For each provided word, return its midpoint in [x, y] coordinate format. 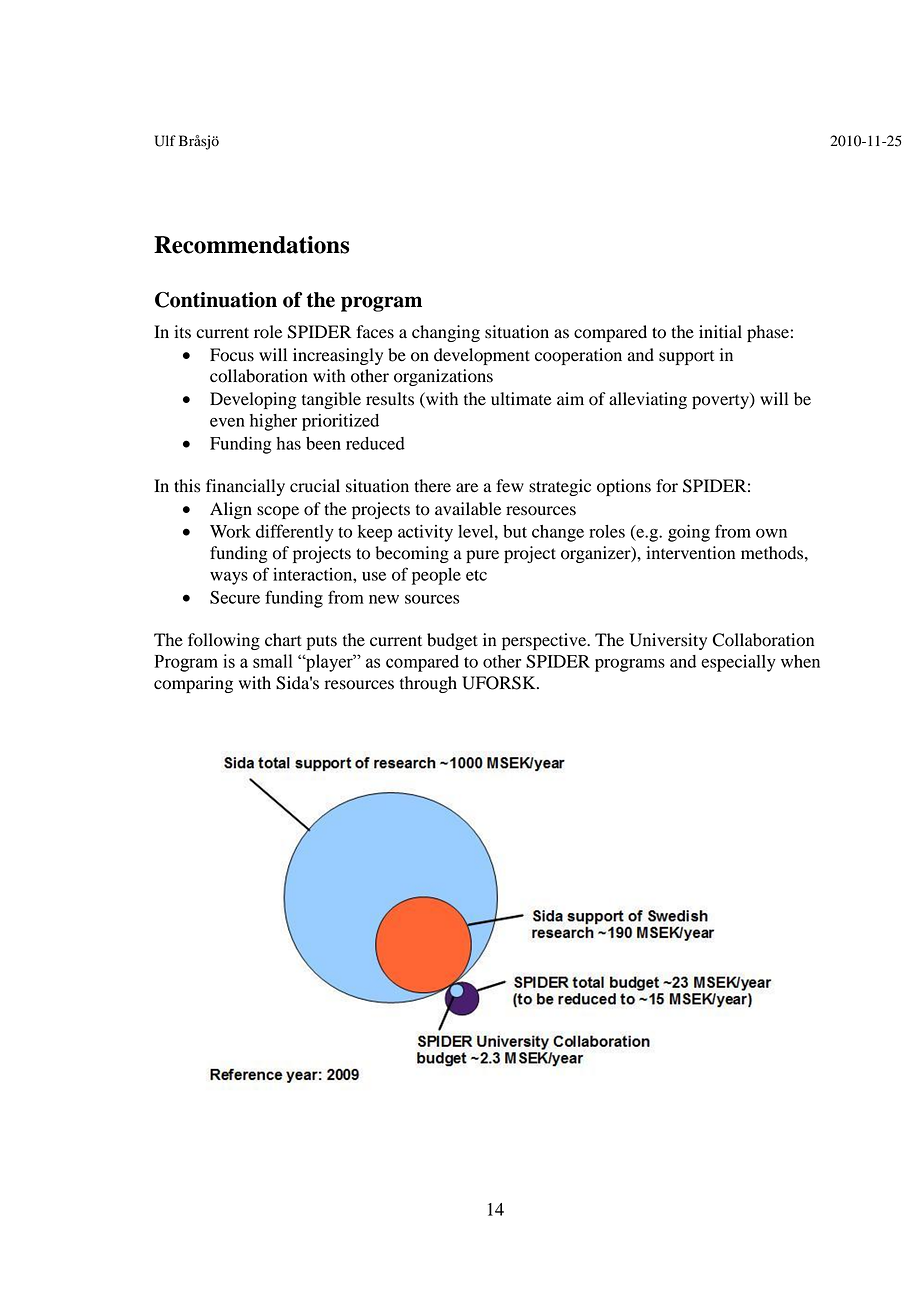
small [272, 661]
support [686, 357]
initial [720, 332]
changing [446, 333]
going [689, 533]
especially [738, 663]
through [428, 684]
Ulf [165, 141]
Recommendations [251, 245]
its [182, 332]
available [468, 509]
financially [245, 487]
